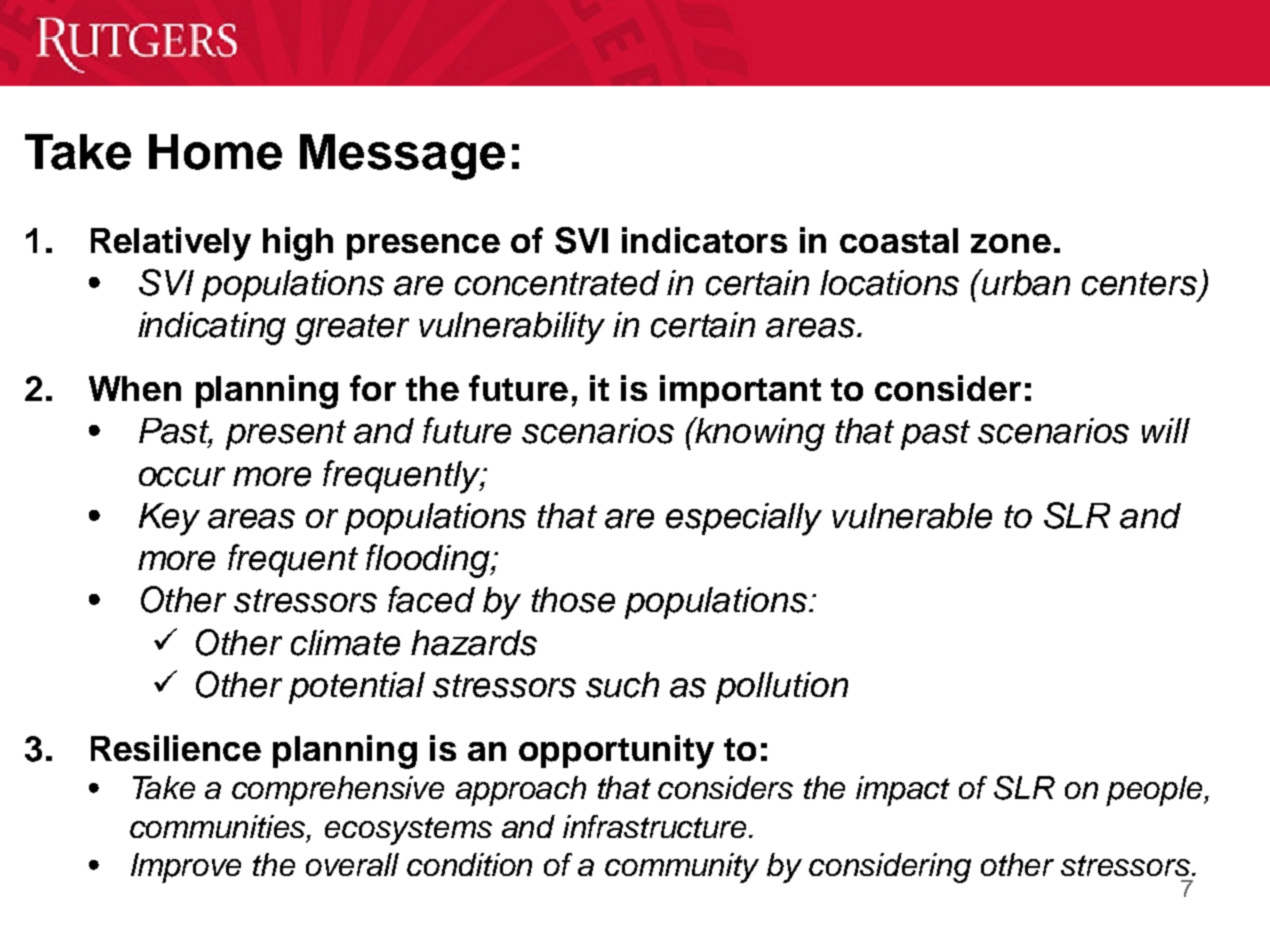 This document has width=1270, height=952. Describe the element at coordinates (215, 152) in the document. I see `Home` at that location.
